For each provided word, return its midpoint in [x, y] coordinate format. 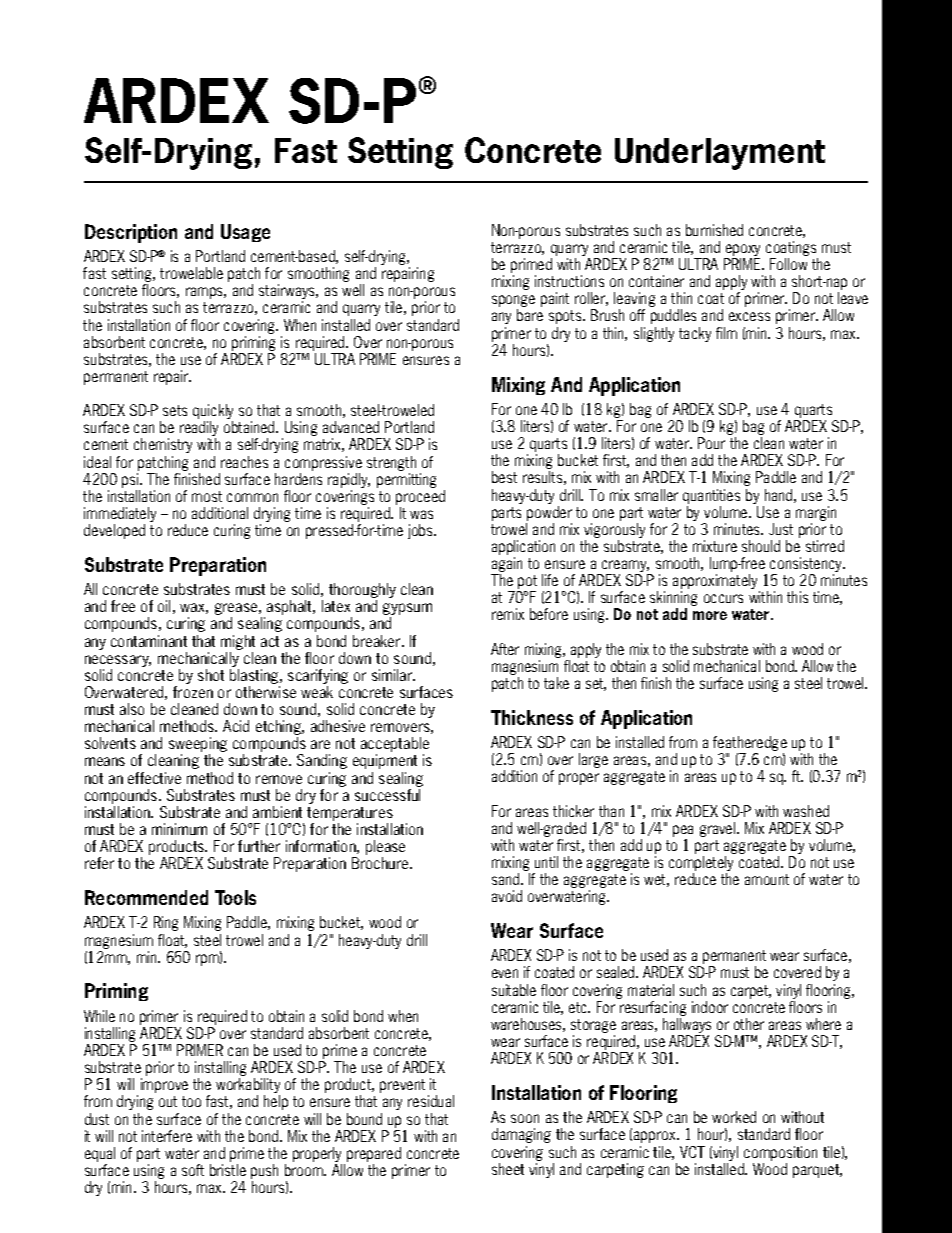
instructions [569, 281]
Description [131, 233]
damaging [521, 1135]
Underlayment [720, 154]
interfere [167, 1136]
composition [780, 1153]
